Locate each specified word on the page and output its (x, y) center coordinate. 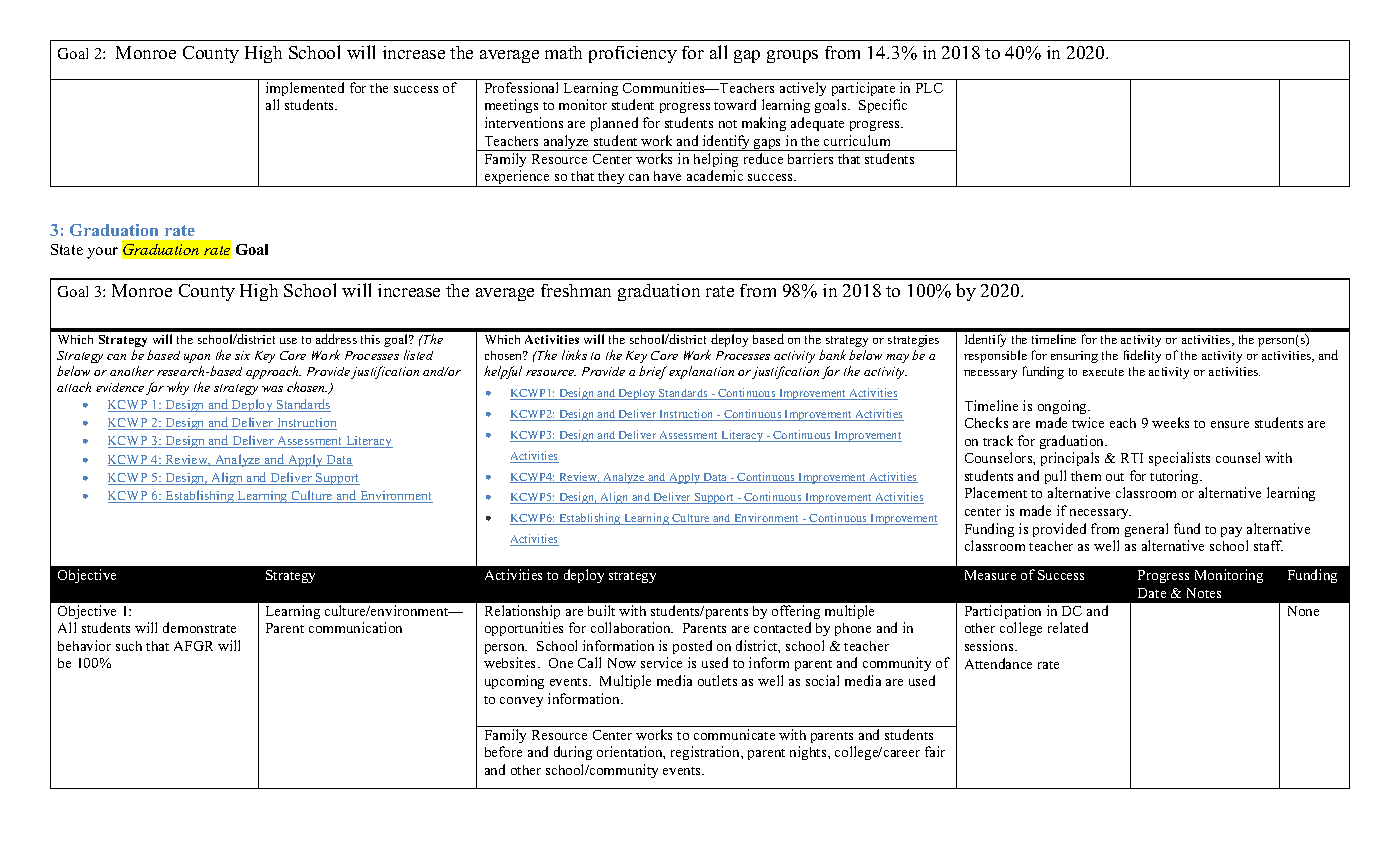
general (1146, 530)
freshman (576, 290)
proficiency (633, 54)
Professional (521, 87)
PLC (929, 88)
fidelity (1142, 356)
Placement (996, 492)
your (102, 253)
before (503, 751)
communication (355, 627)
